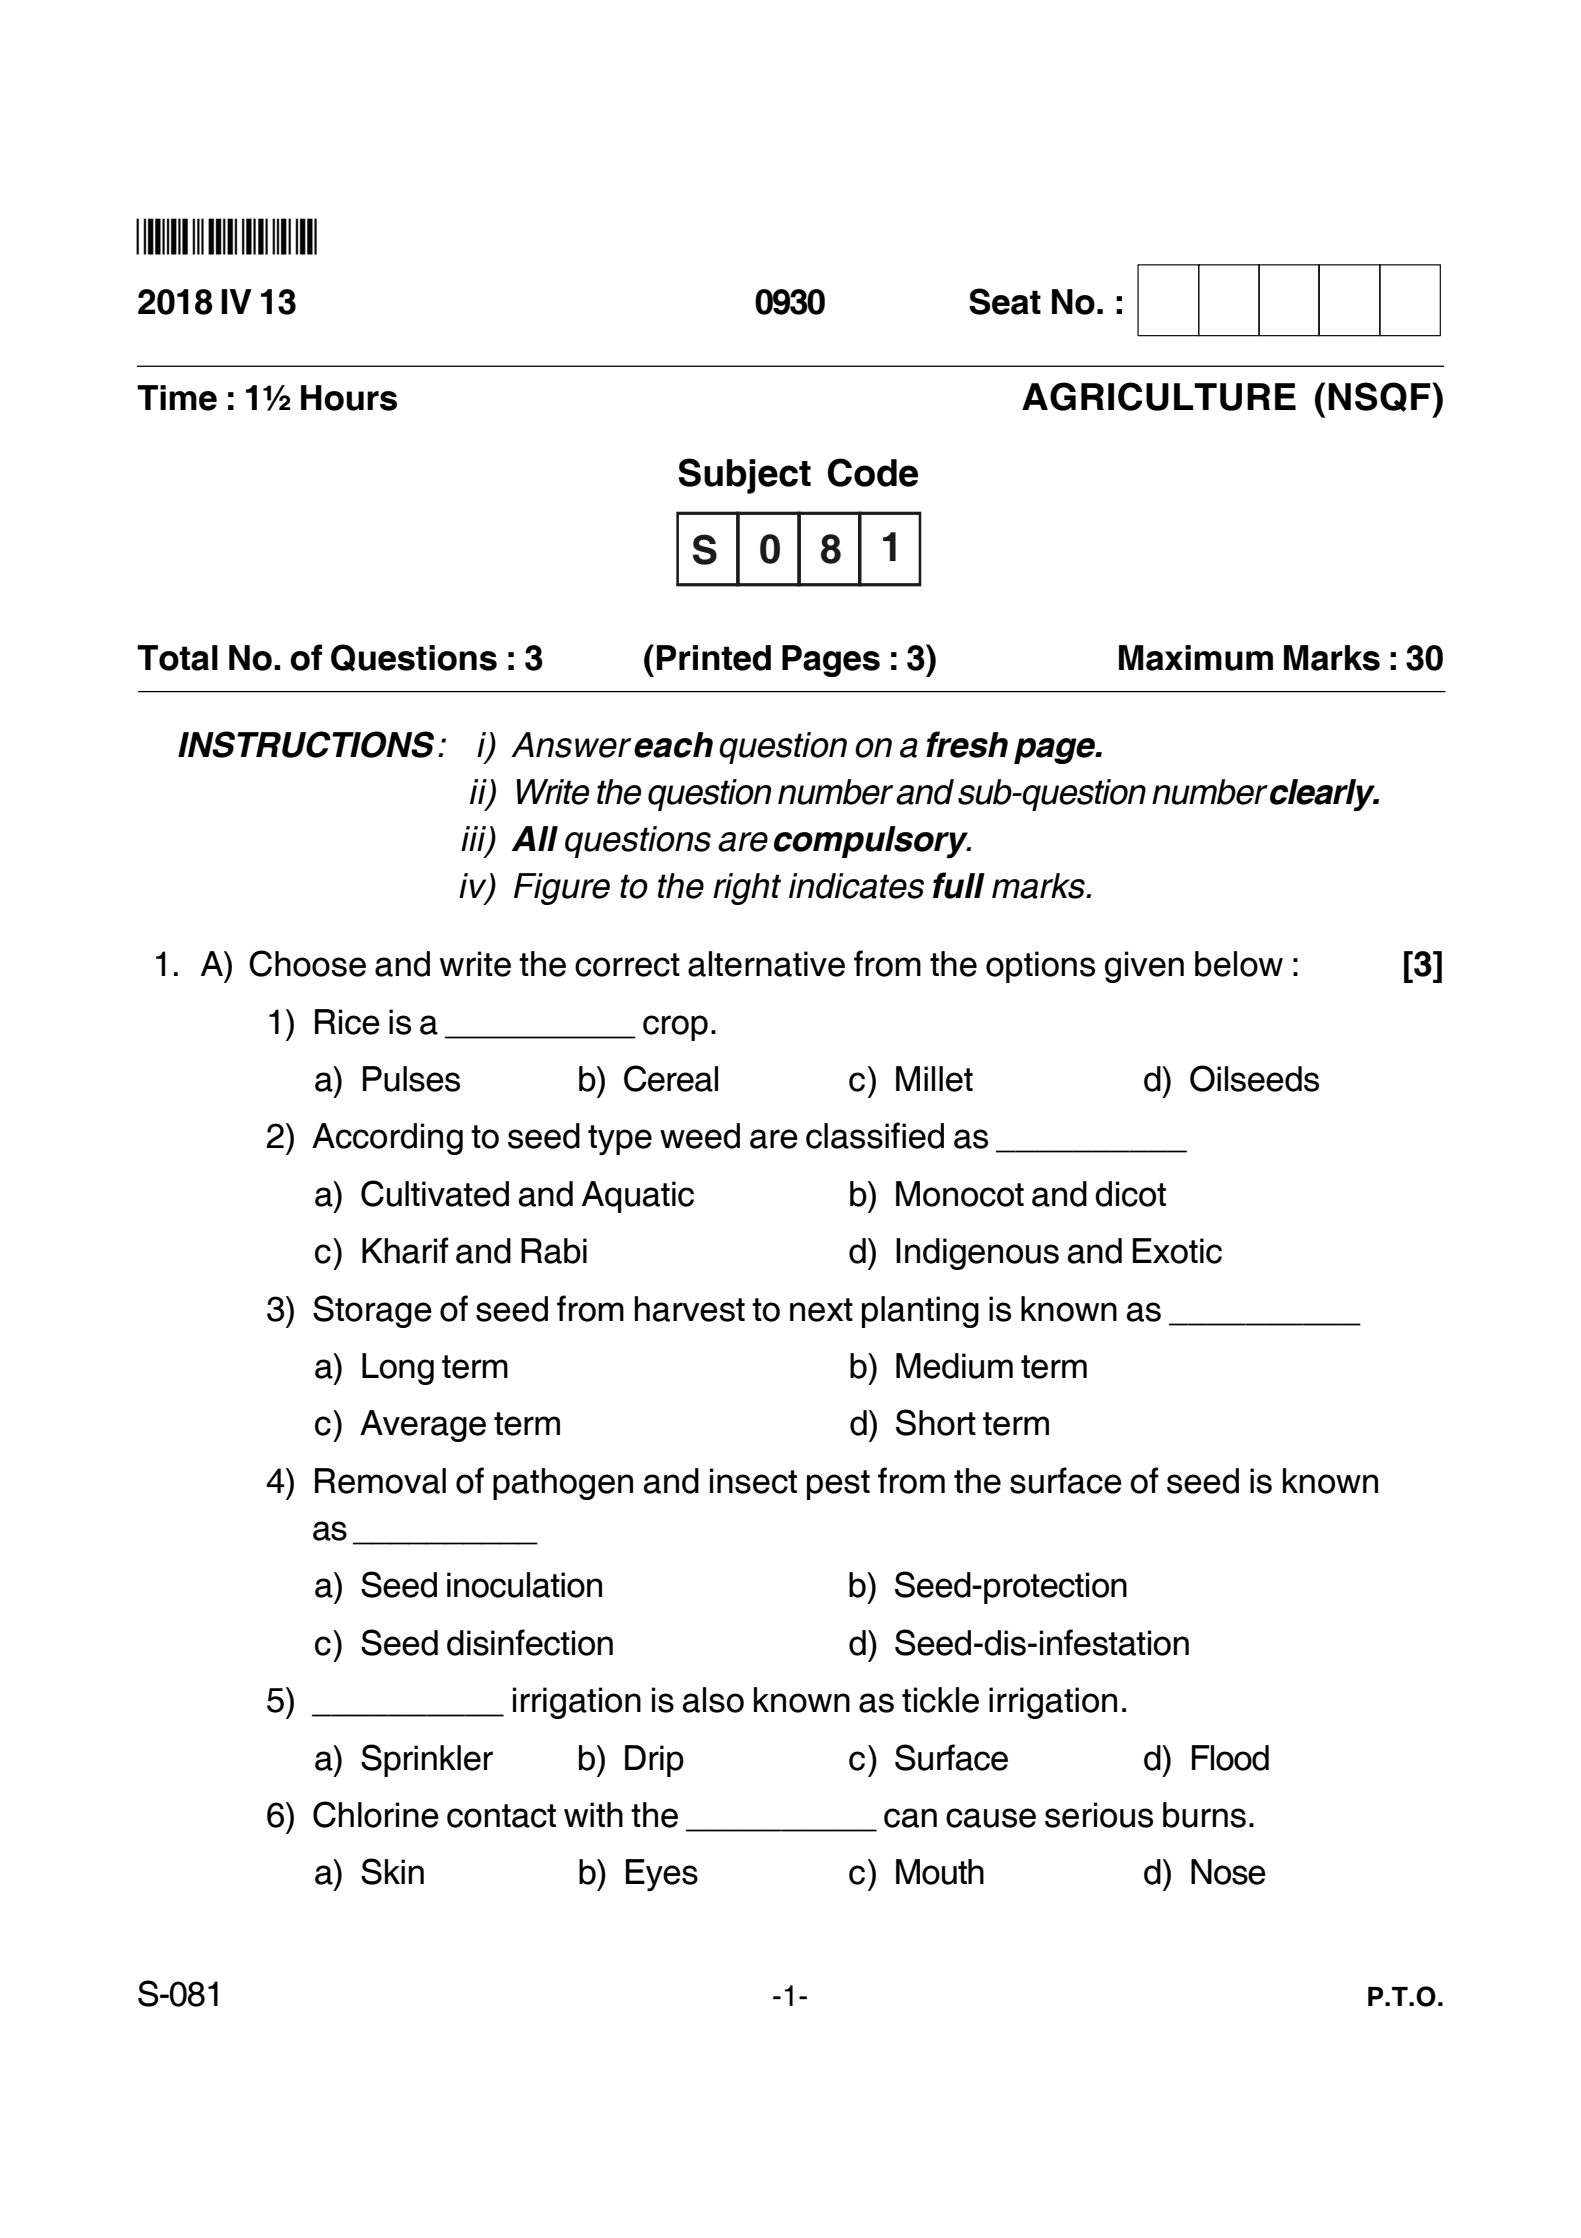 The height and width of the image is (2238, 1581). Describe the element at coordinates (838, 1485) in the image. I see `pest` at that location.
